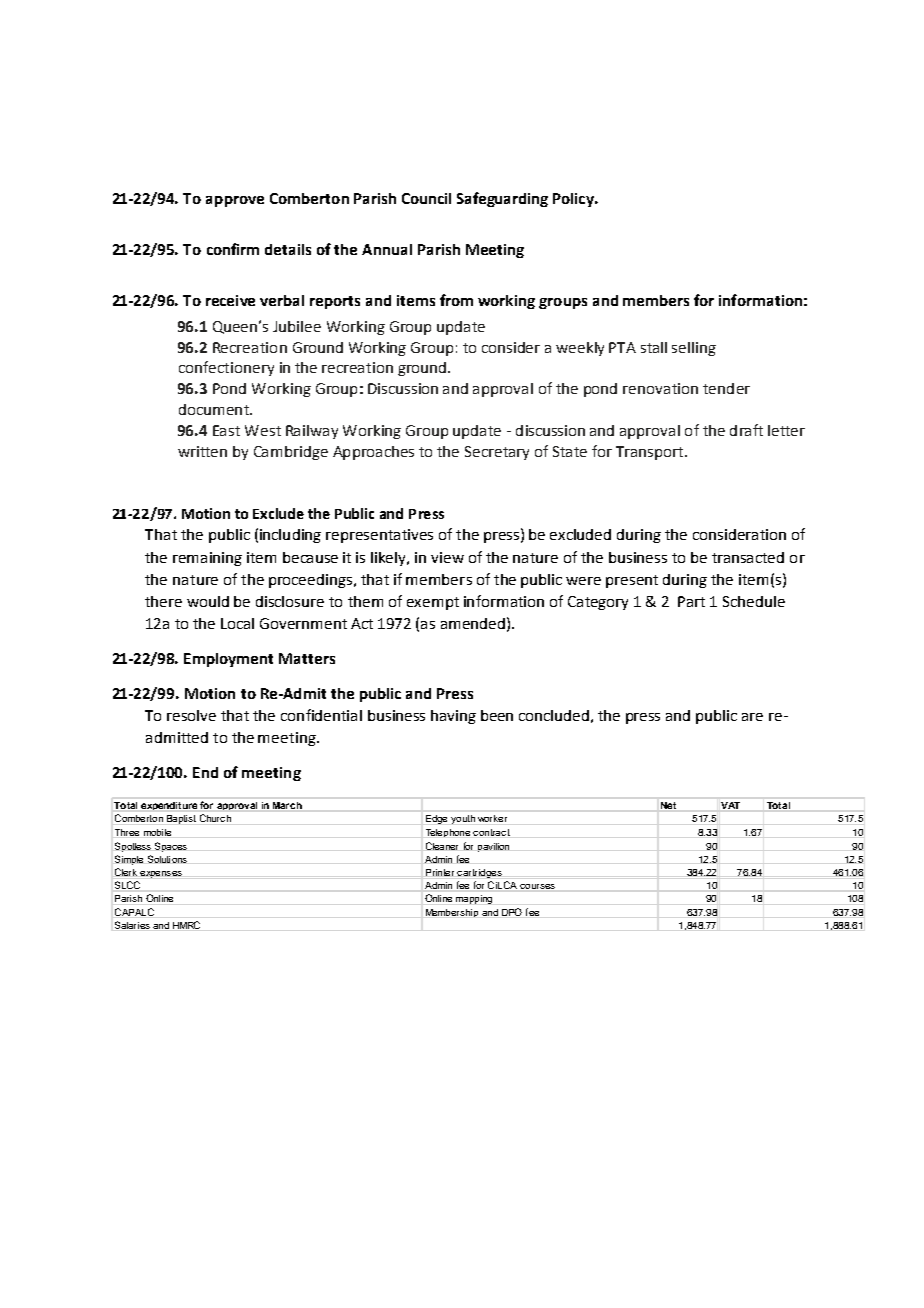 The height and width of the screenshot is (1308, 924). What do you see at coordinates (186, 925) in the screenshot?
I see `HMRC` at bounding box center [186, 925].
